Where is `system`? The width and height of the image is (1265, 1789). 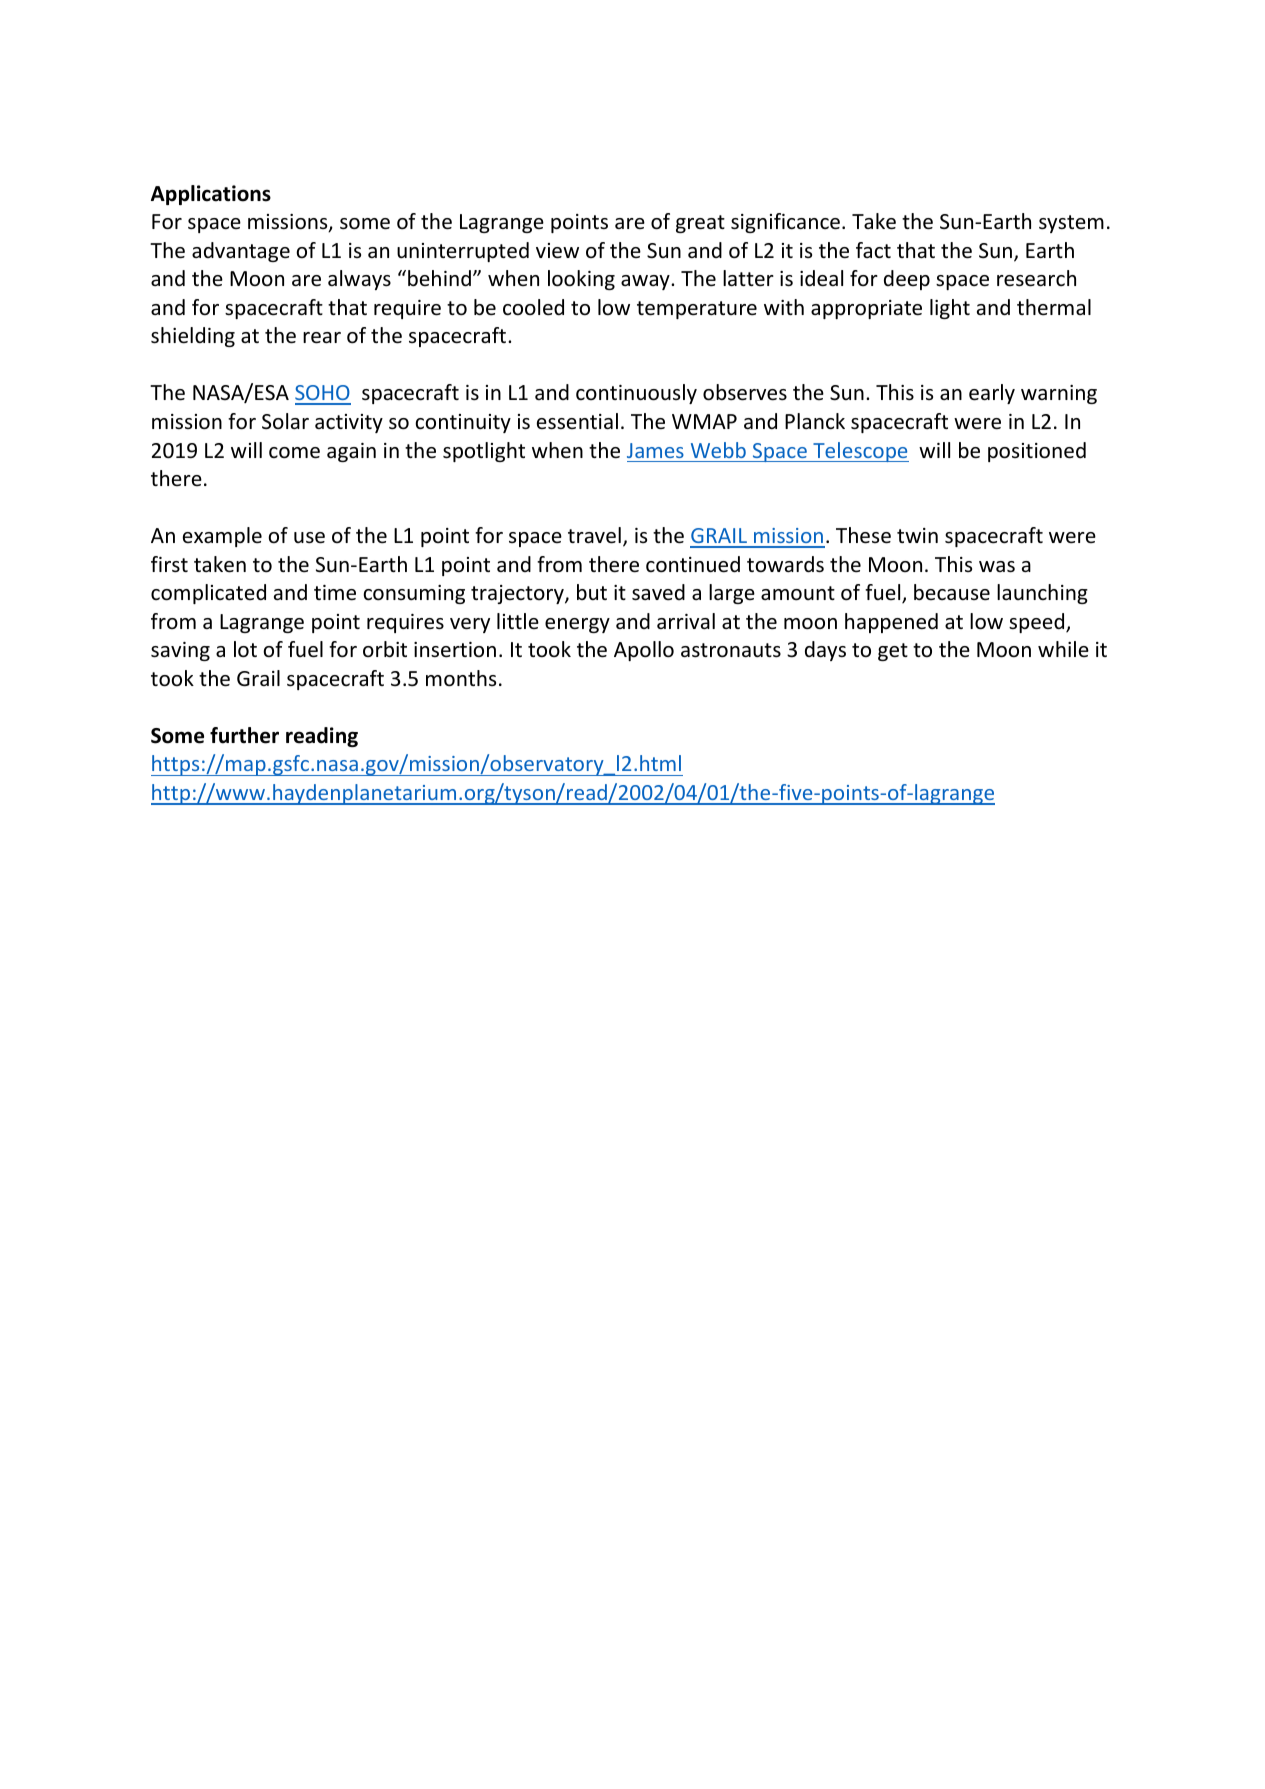 system is located at coordinates (1071, 224).
